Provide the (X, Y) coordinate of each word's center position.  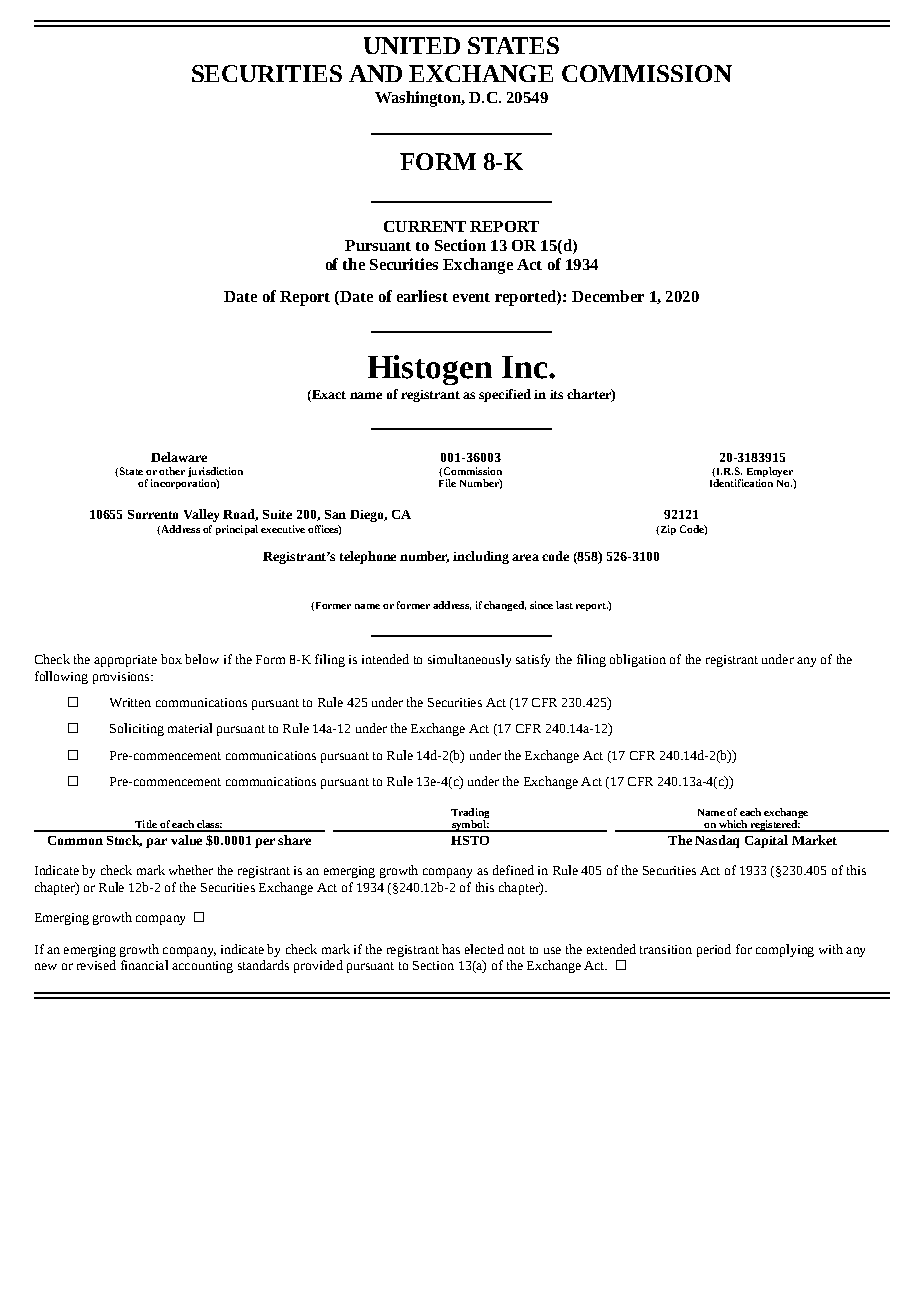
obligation (638, 660)
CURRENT (425, 226)
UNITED (412, 45)
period (714, 950)
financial (144, 965)
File (447, 483)
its (556, 394)
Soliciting (137, 729)
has (451, 949)
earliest (422, 296)
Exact (328, 394)
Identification (741, 483)
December (608, 296)
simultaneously (469, 660)
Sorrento (153, 514)
